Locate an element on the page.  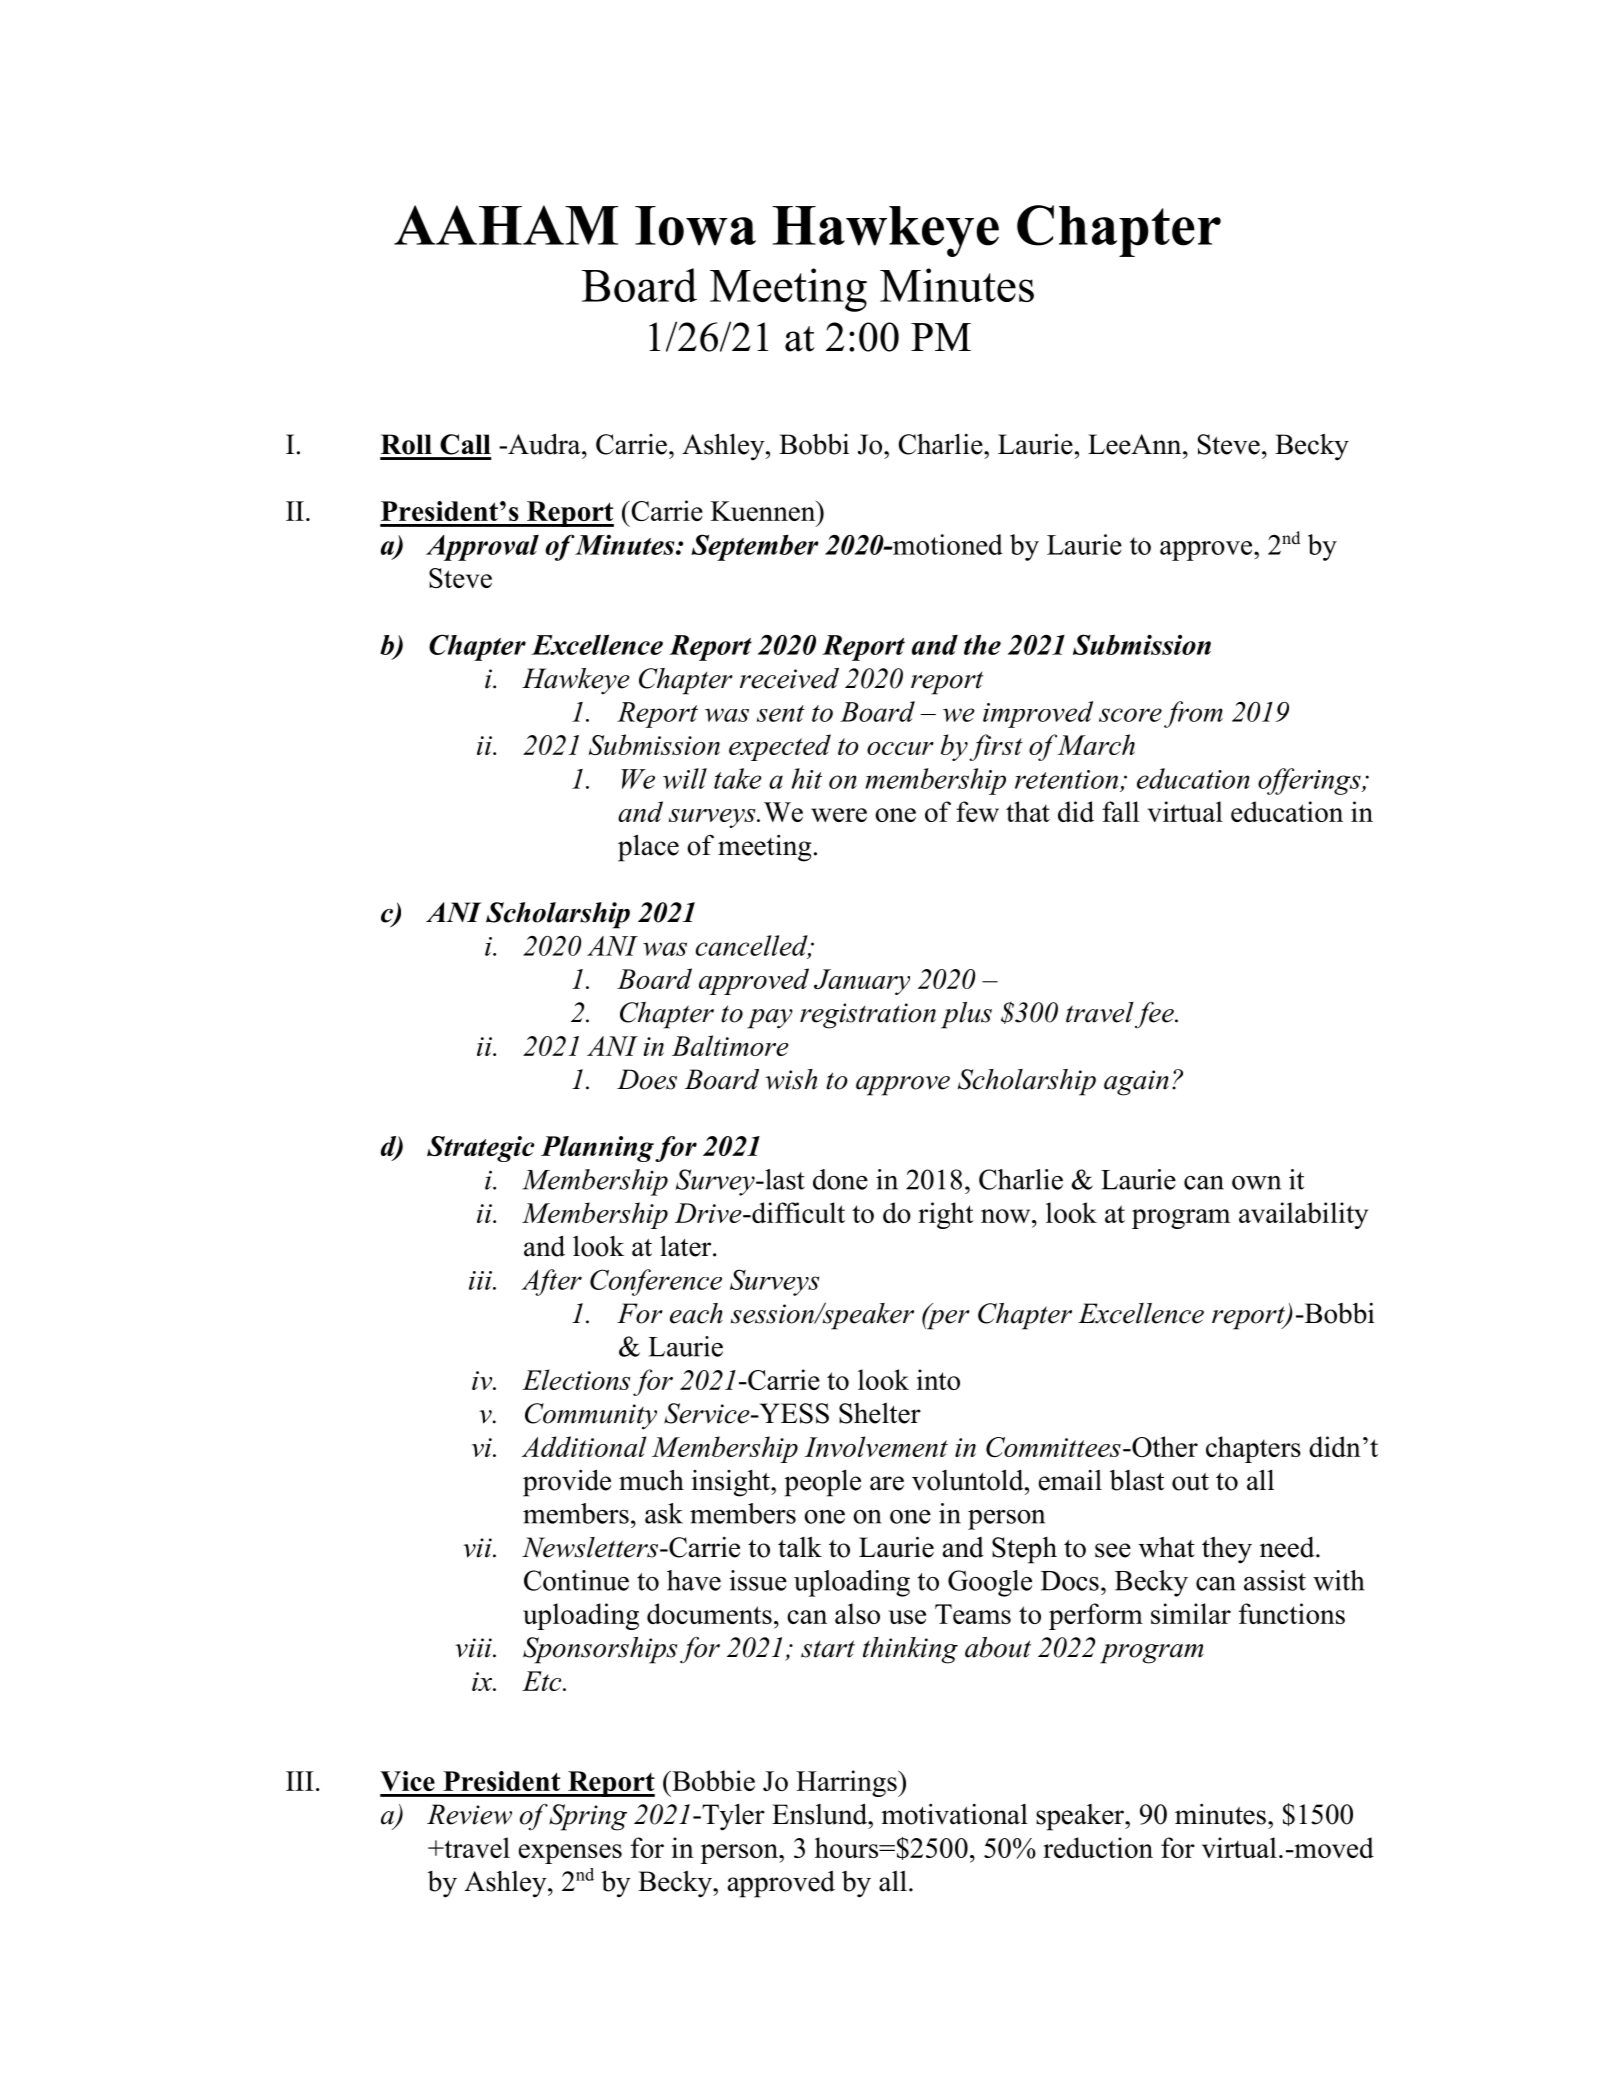
September is located at coordinates (754, 547).
